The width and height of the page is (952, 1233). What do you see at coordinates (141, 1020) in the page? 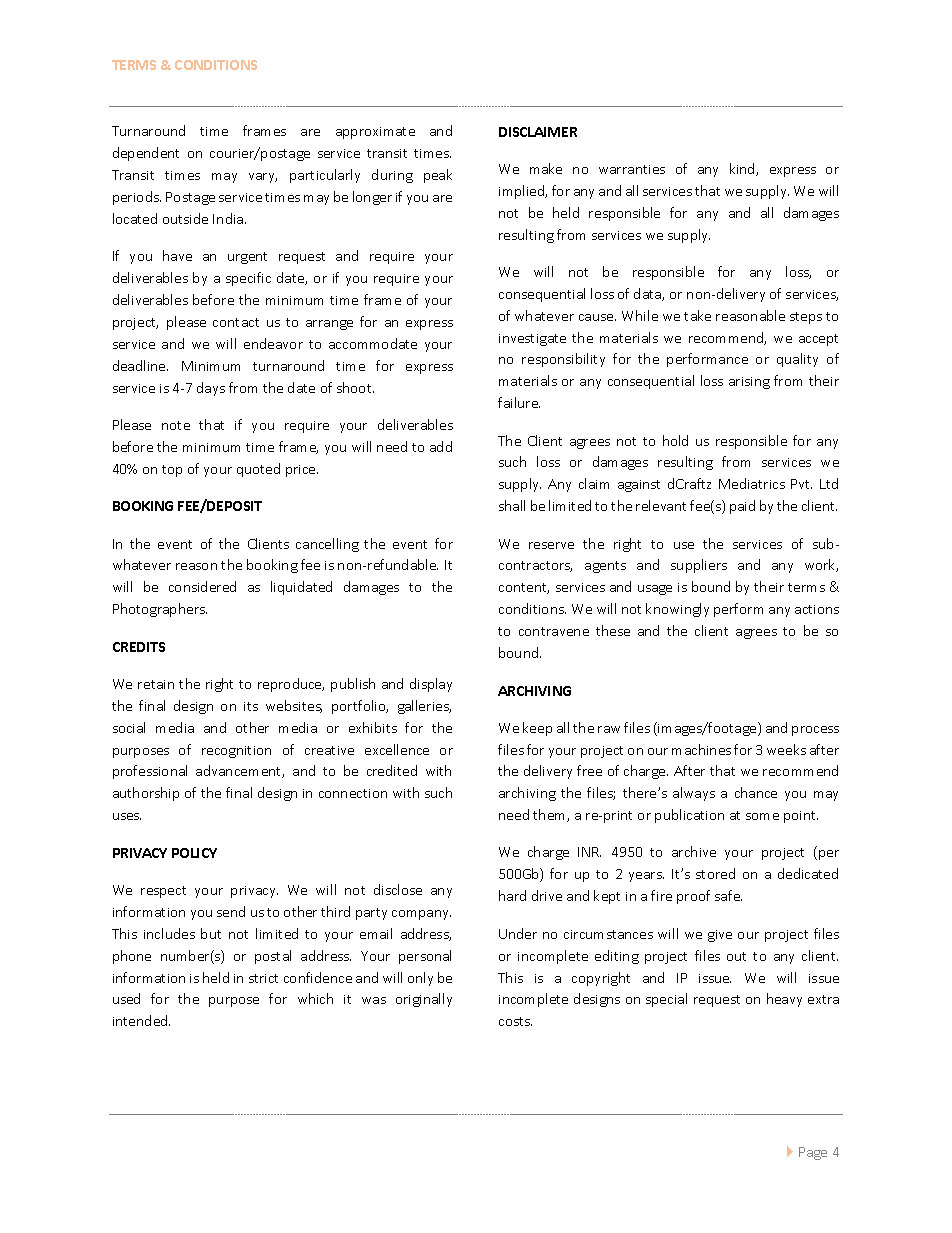
I see `intended` at bounding box center [141, 1020].
